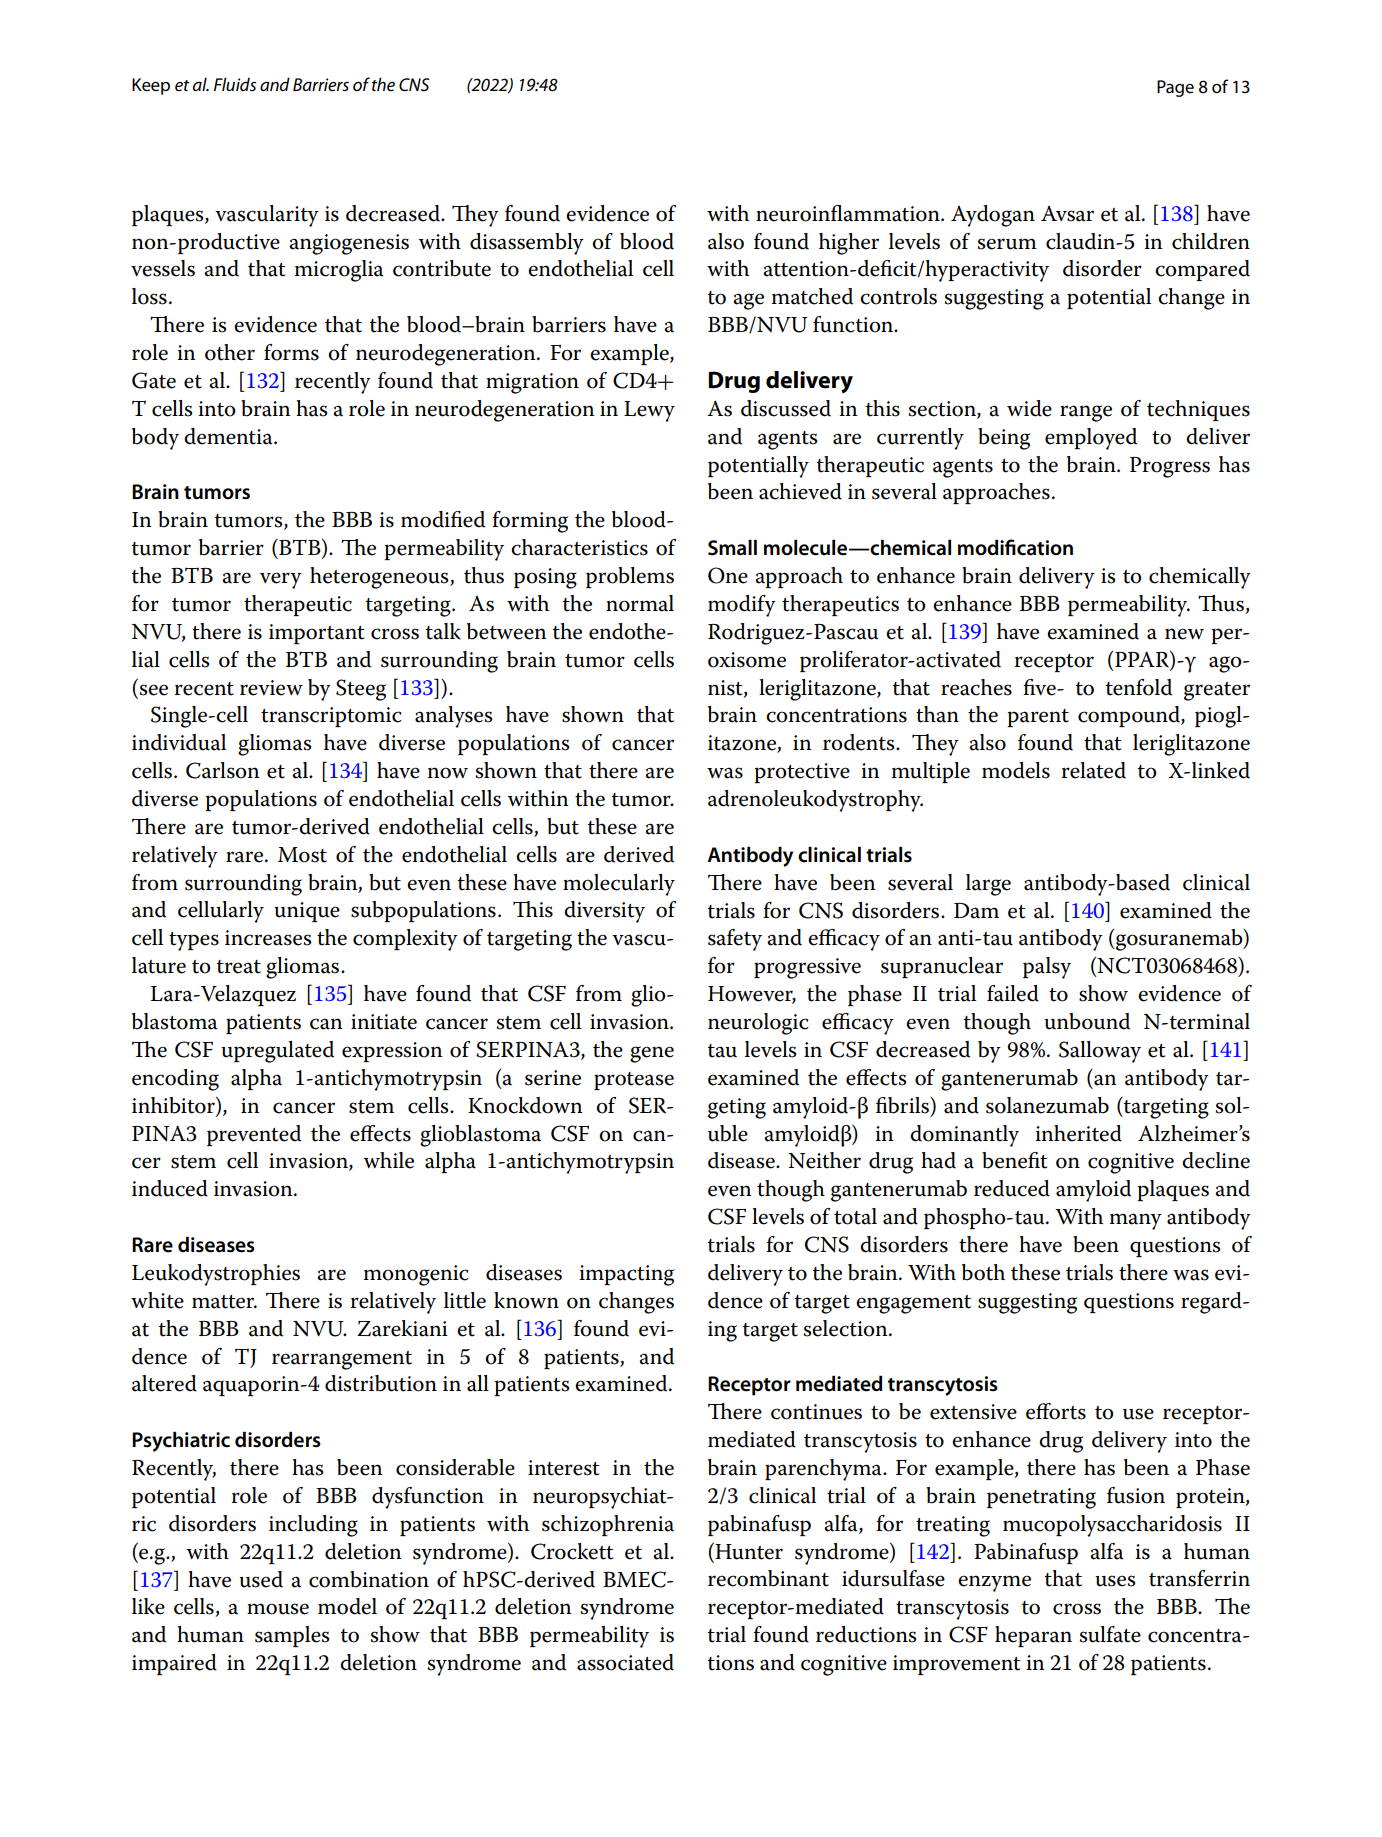 Image resolution: width=1382 pixels, height=1837 pixels. What do you see at coordinates (619, 885) in the image?
I see `molecularly` at bounding box center [619, 885].
